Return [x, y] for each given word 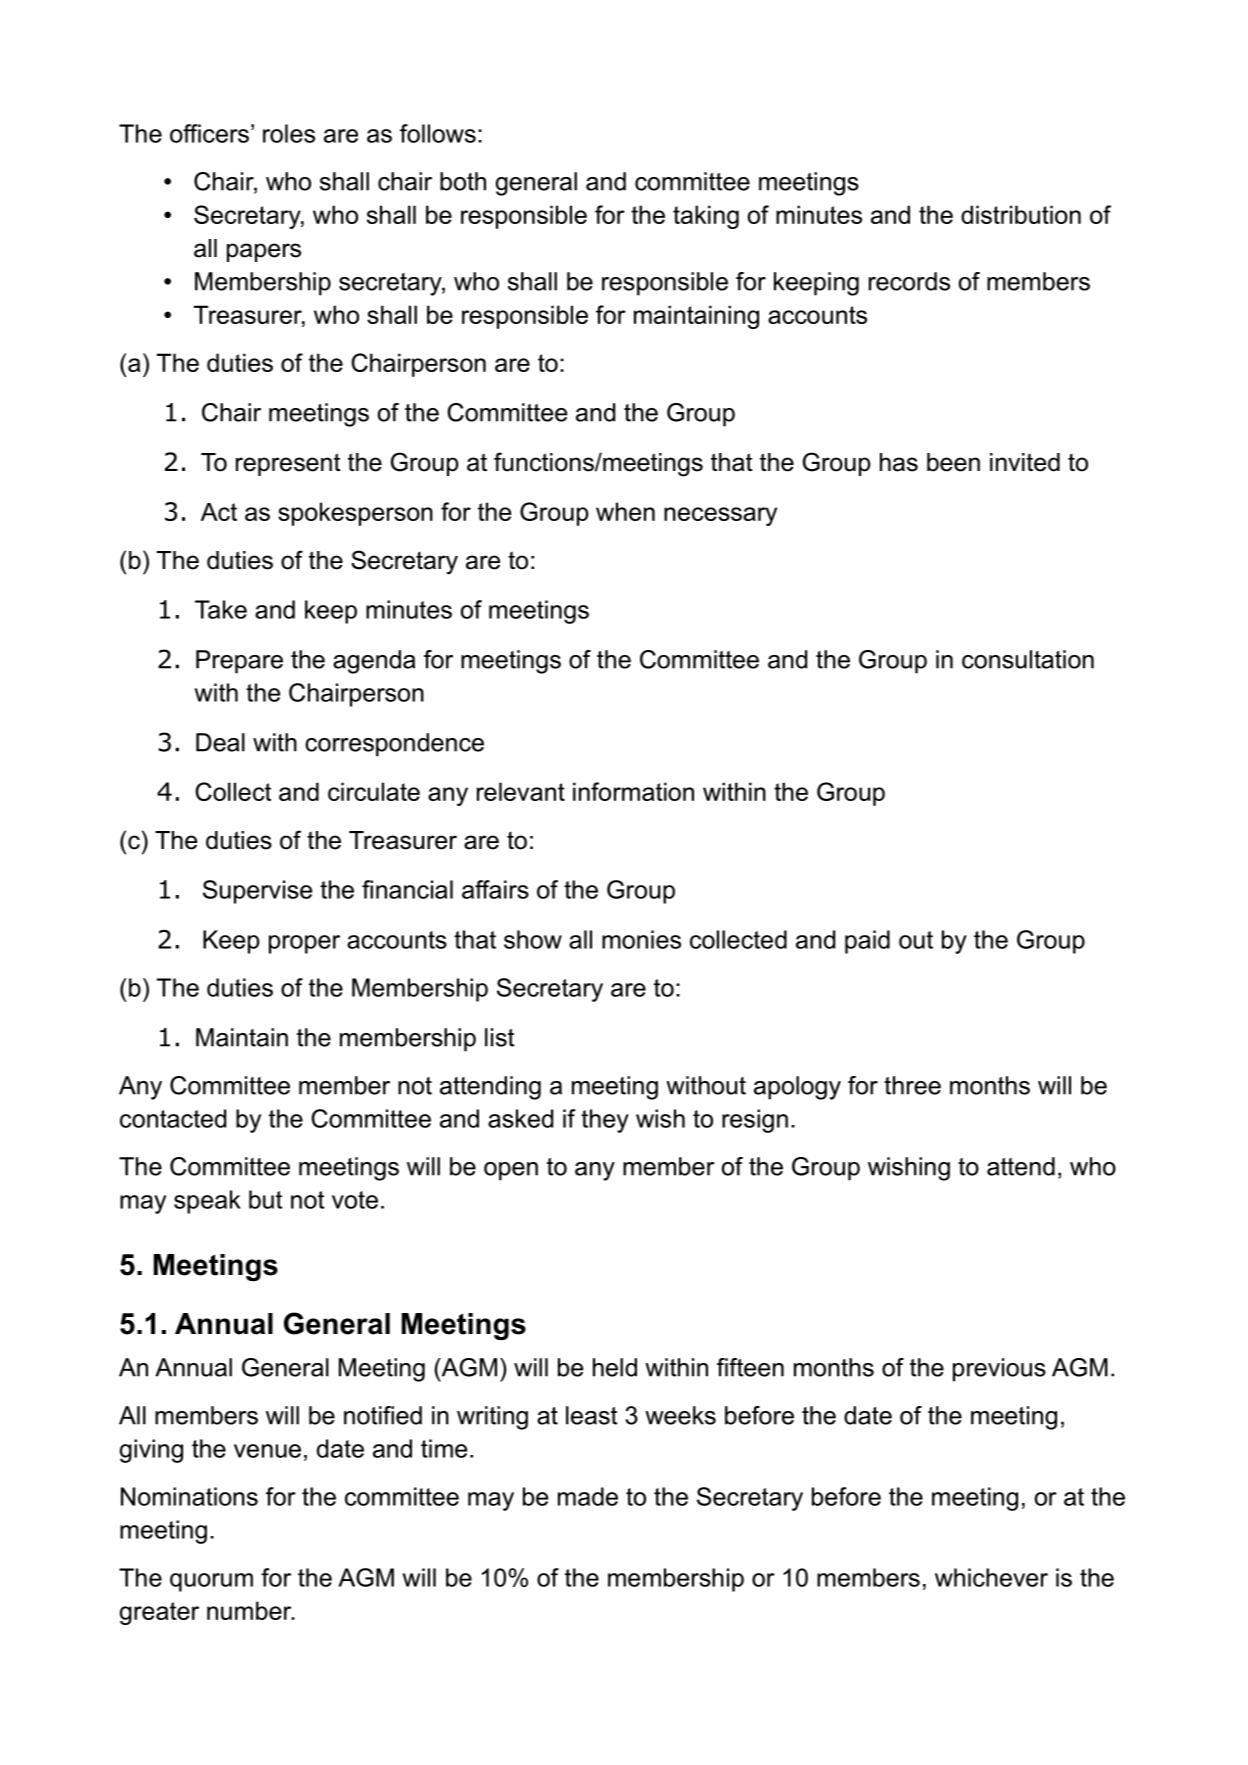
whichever [991, 1577]
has [899, 462]
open [511, 1171]
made [588, 1496]
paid [867, 942]
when [625, 511]
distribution [1021, 214]
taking [706, 217]
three [912, 1085]
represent [288, 464]
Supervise [257, 892]
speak [207, 1202]
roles [289, 133]
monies [641, 939]
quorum [211, 1582]
